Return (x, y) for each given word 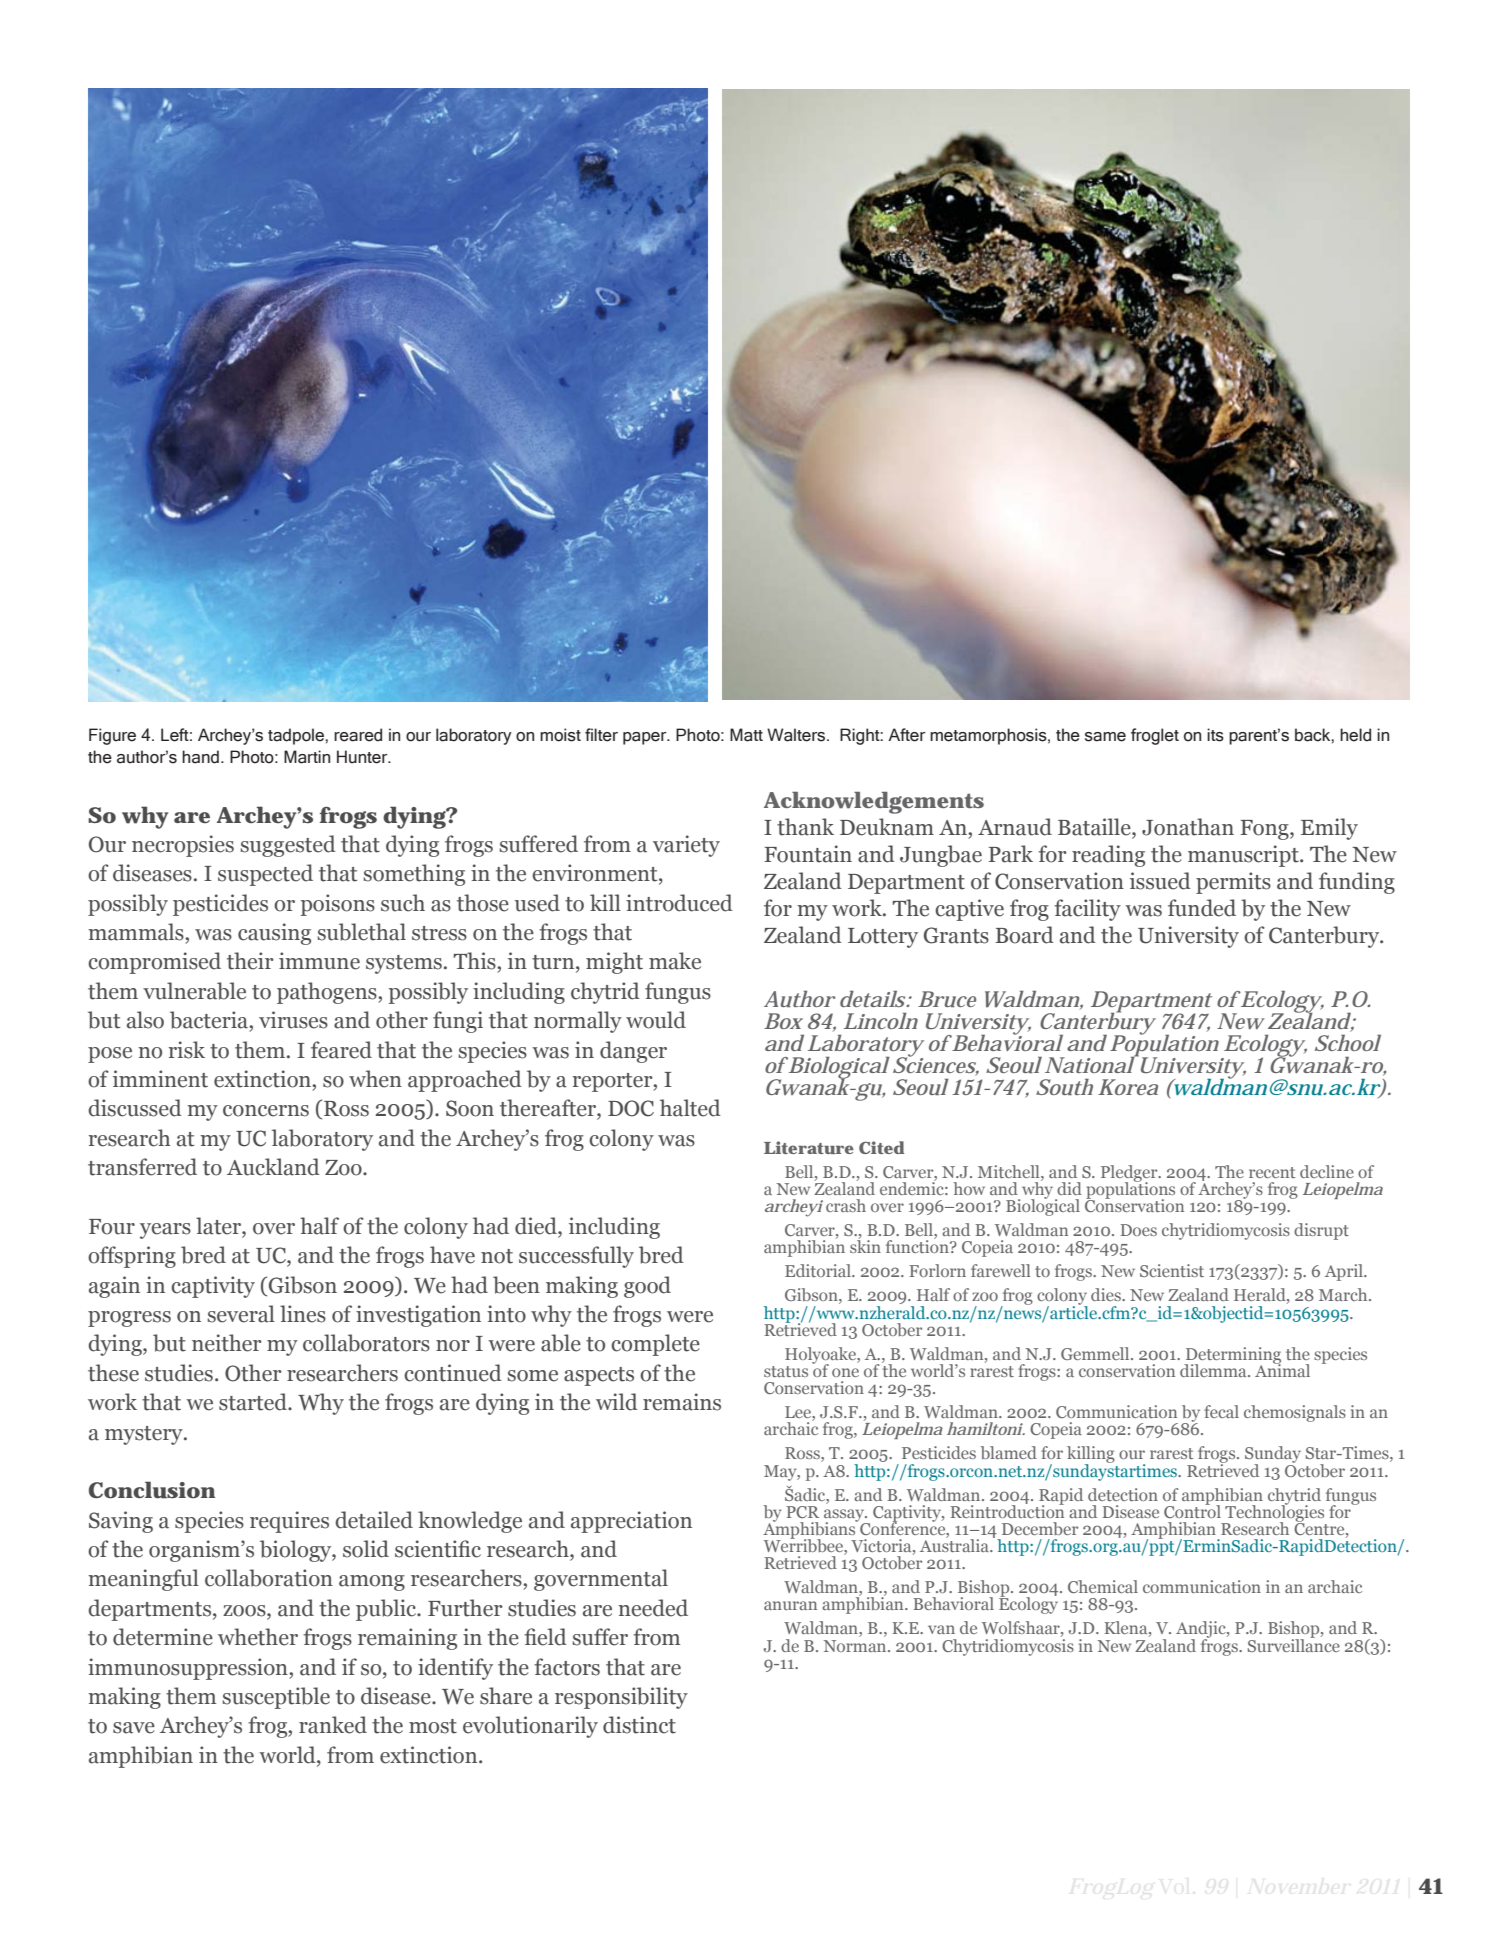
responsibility (621, 1698)
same (1105, 737)
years (165, 1231)
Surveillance (1294, 1644)
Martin (307, 757)
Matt (746, 735)
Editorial (819, 1270)
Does (1138, 1230)
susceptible (276, 1698)
